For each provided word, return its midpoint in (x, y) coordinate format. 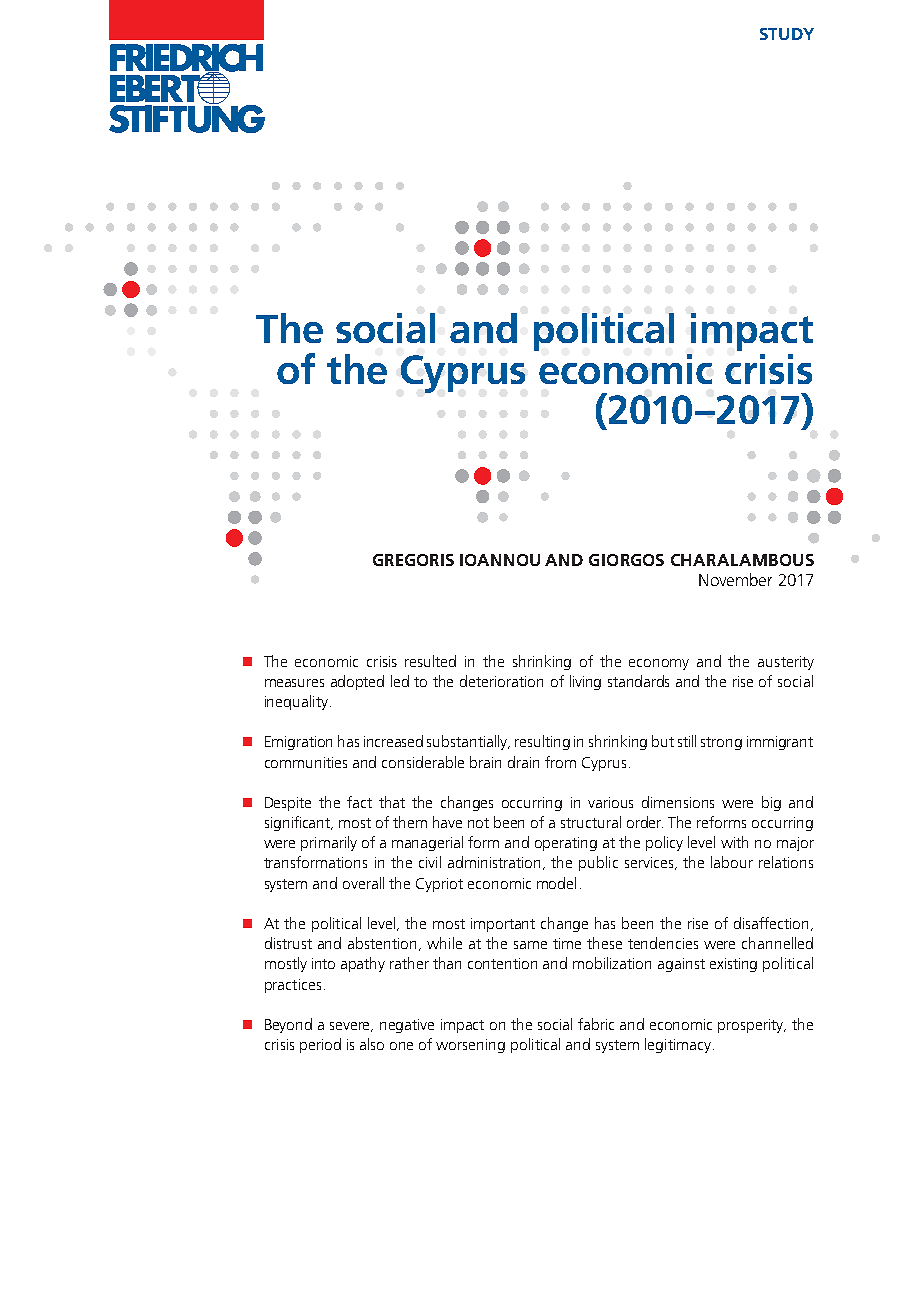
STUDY (787, 34)
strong (721, 743)
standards (638, 681)
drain (523, 762)
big (771, 803)
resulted (430, 661)
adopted (357, 682)
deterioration (501, 681)
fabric (596, 1024)
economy (659, 664)
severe (351, 1027)
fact (359, 802)
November (735, 579)
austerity (786, 663)
